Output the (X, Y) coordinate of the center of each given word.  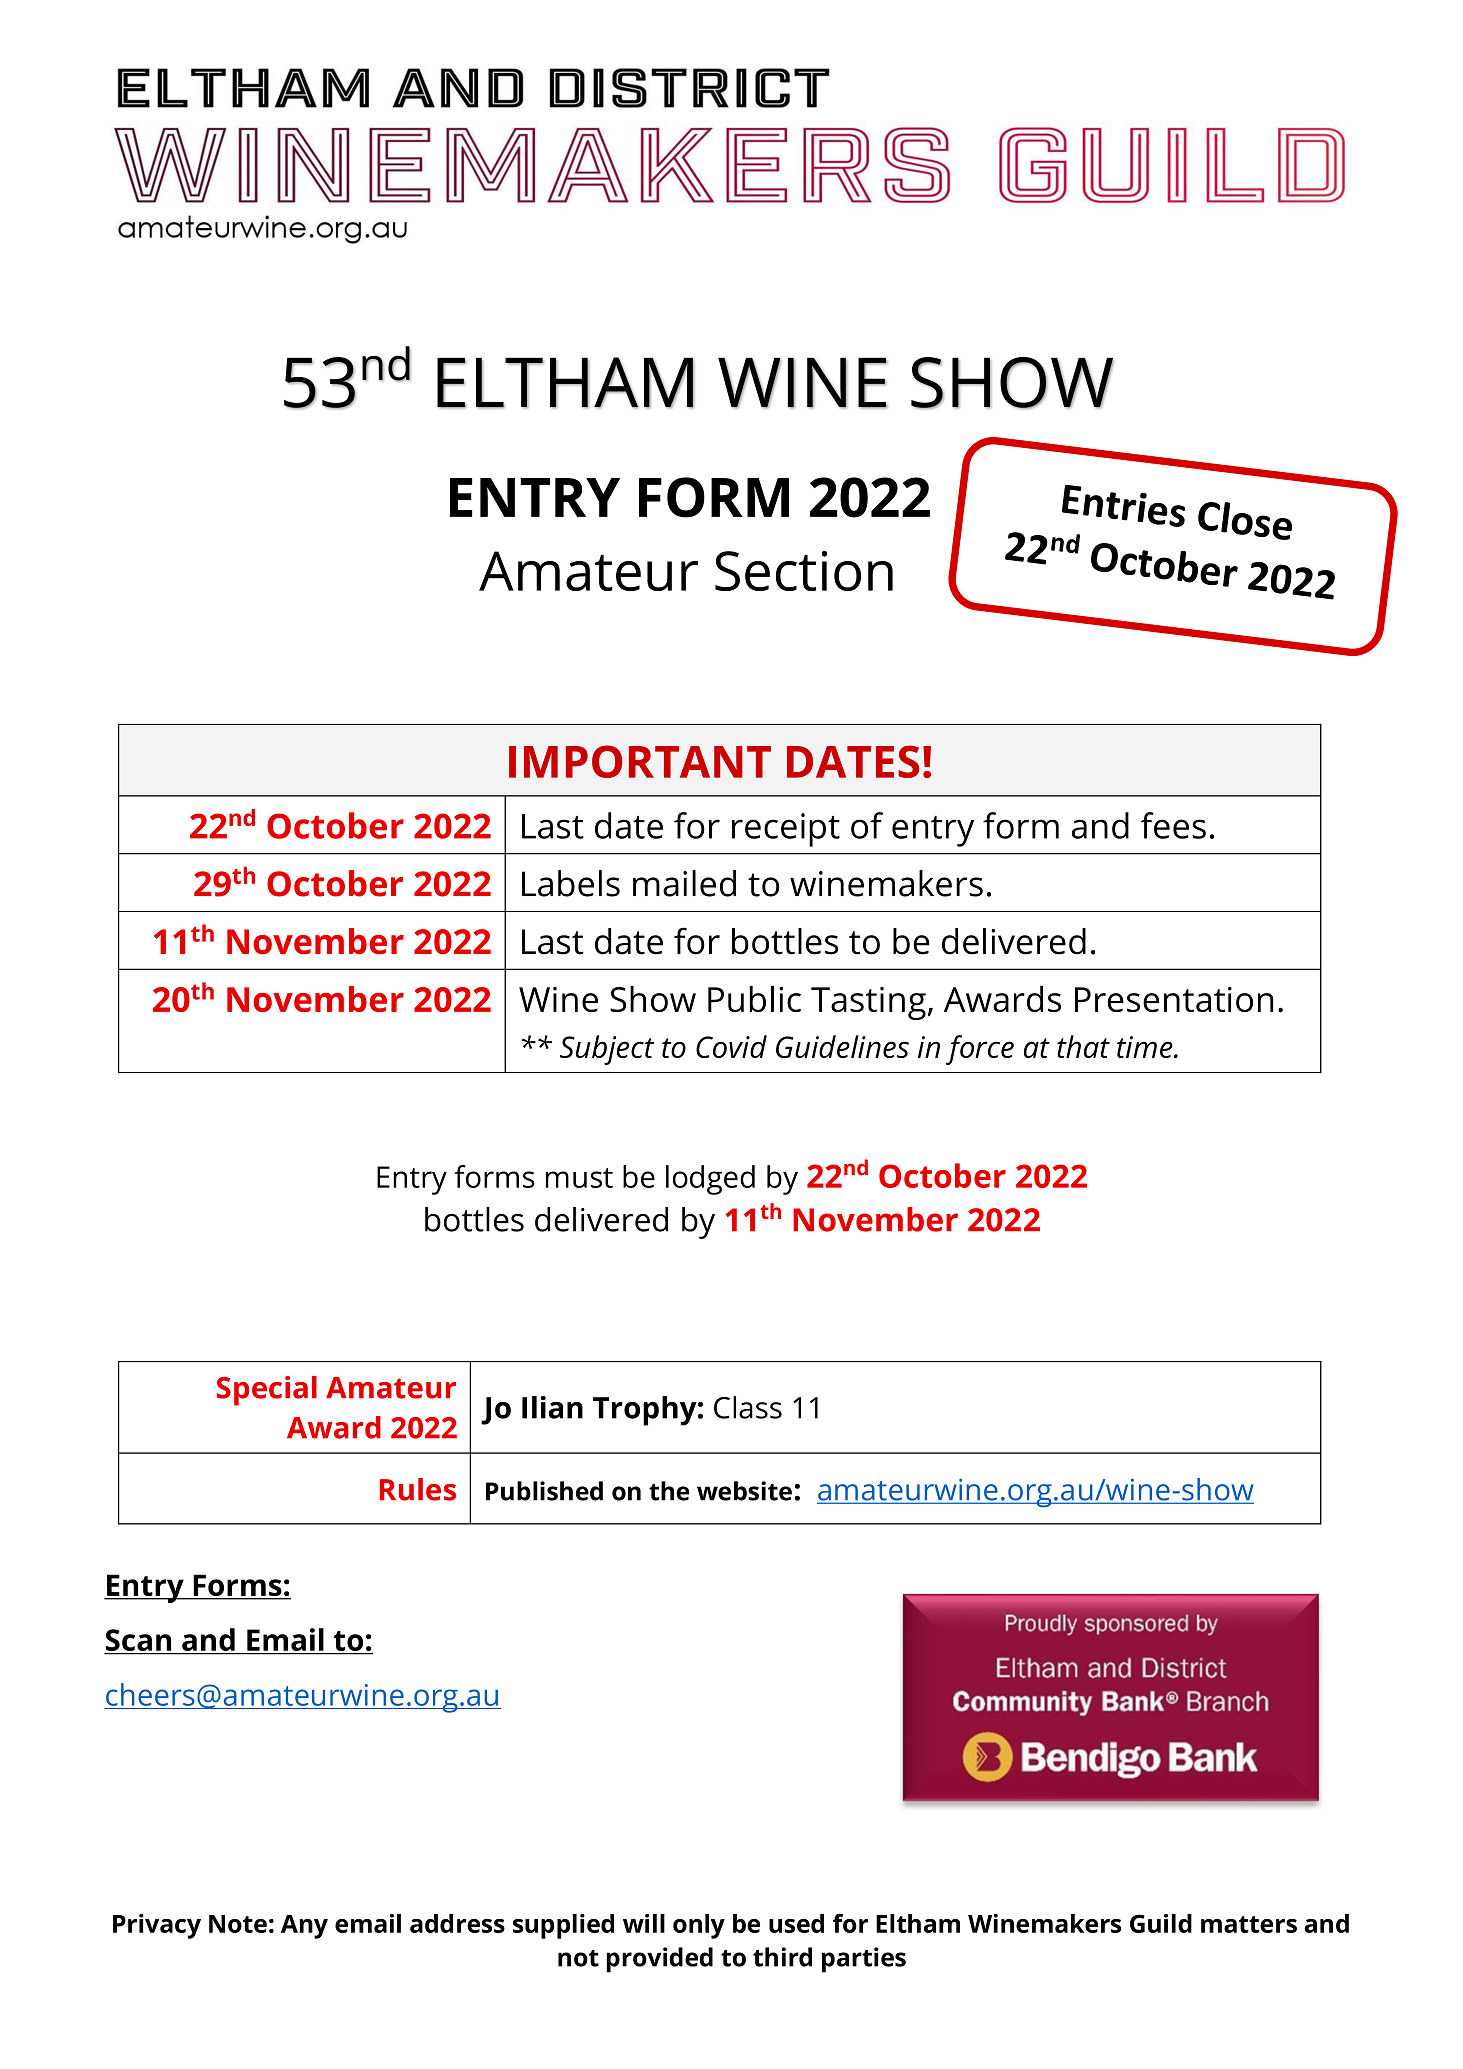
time (1146, 1047)
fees (1173, 825)
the (669, 1491)
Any (304, 1927)
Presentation (1174, 999)
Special (267, 1391)
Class (748, 1407)
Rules (418, 1489)
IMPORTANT (640, 761)
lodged (710, 1180)
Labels (571, 883)
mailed (684, 883)
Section (804, 570)
